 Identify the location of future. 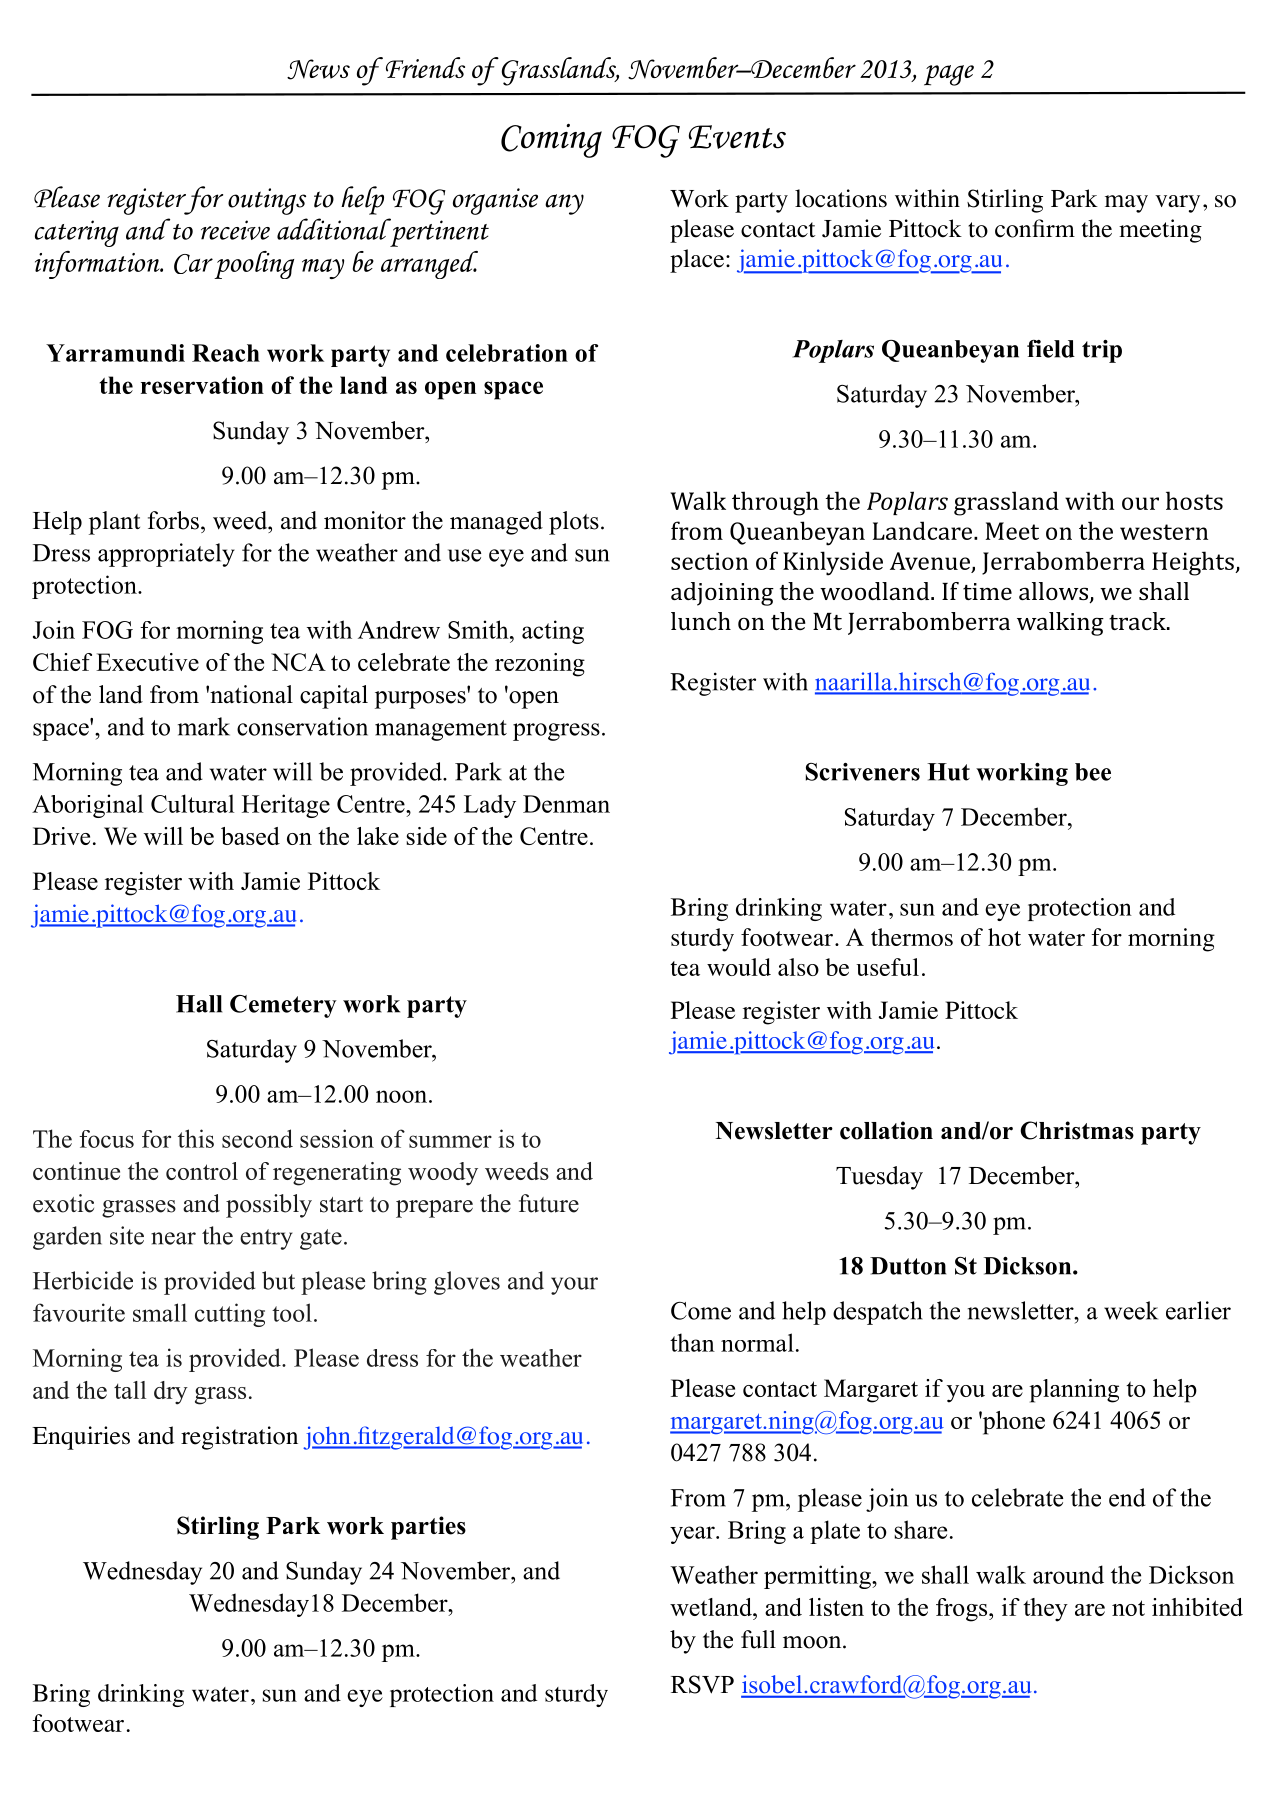
(549, 1203).
